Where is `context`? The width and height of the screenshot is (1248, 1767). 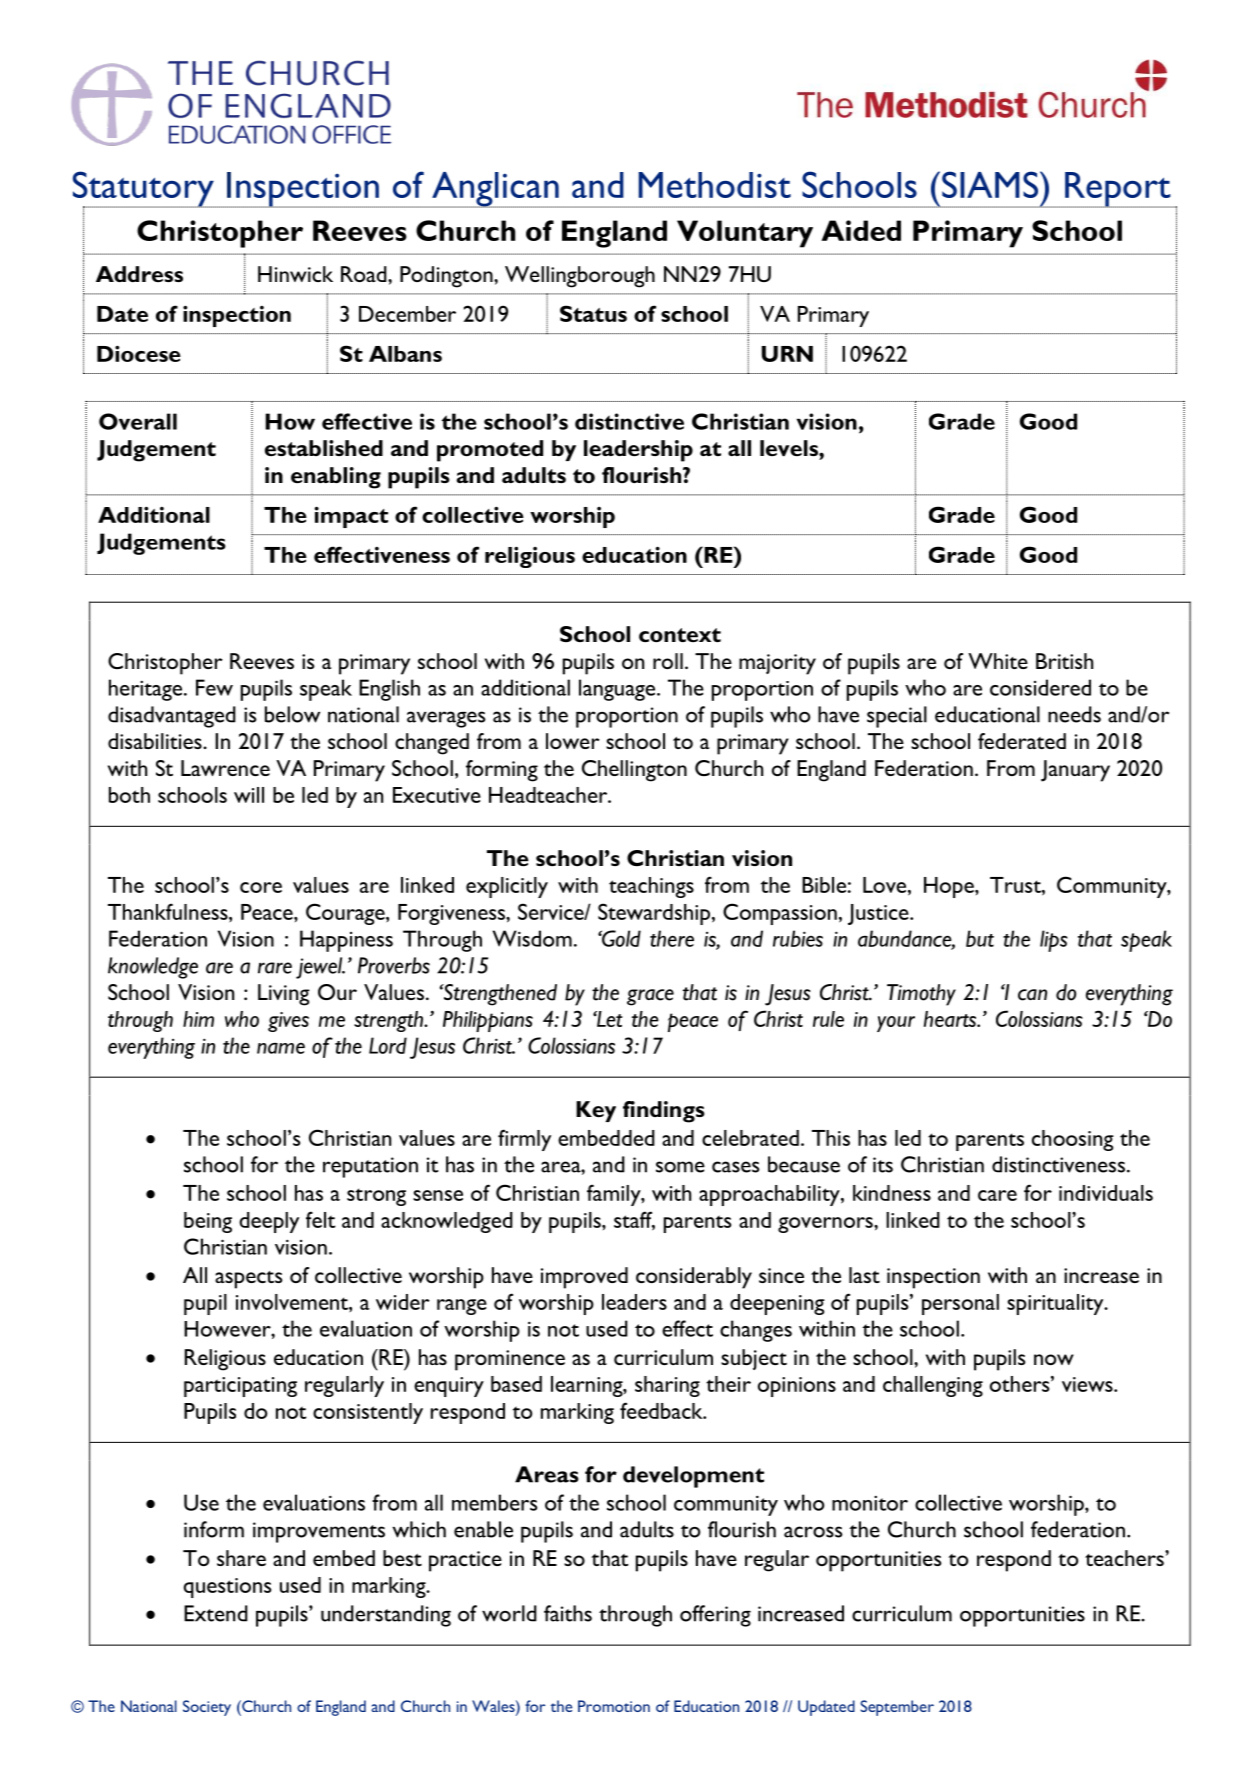 context is located at coordinates (680, 635).
